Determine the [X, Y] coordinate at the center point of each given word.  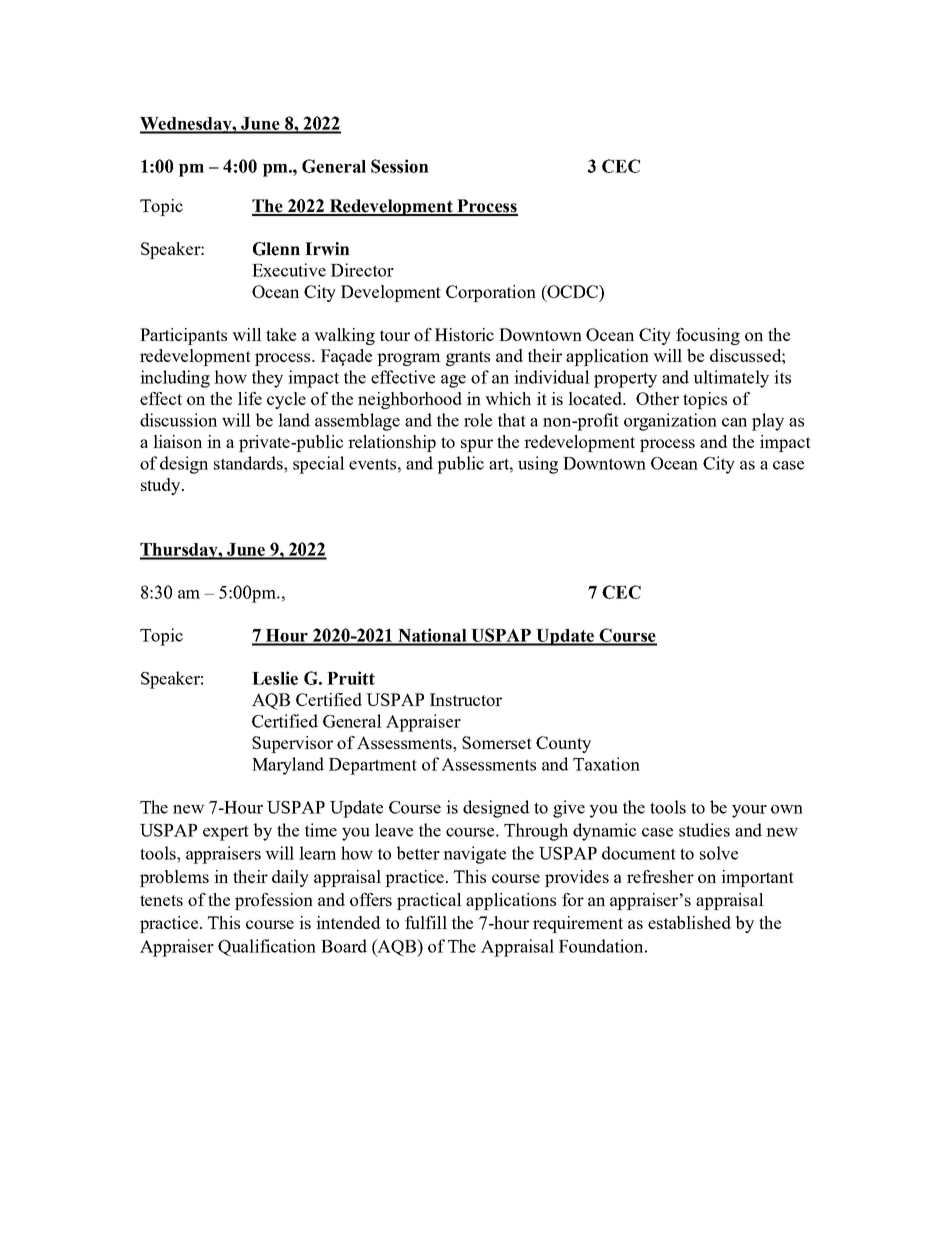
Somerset [497, 742]
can [734, 422]
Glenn [276, 249]
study [162, 486]
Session [400, 166]
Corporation [491, 293]
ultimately [731, 379]
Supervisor [292, 744]
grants [468, 358]
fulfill [426, 922]
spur [477, 445]
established [689, 922]
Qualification [267, 947]
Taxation [606, 764]
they [267, 379]
